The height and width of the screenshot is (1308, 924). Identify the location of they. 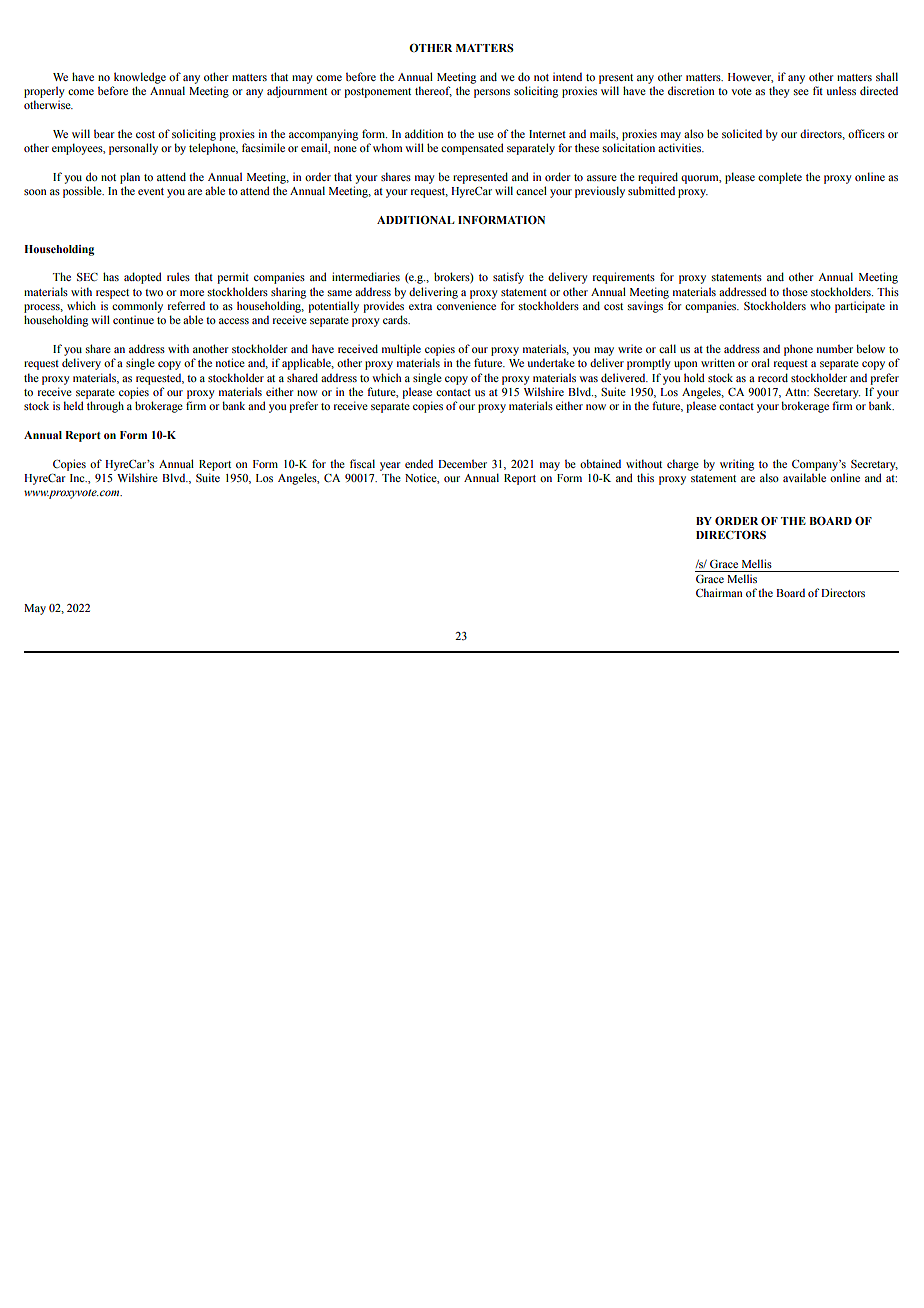
(779, 92).
